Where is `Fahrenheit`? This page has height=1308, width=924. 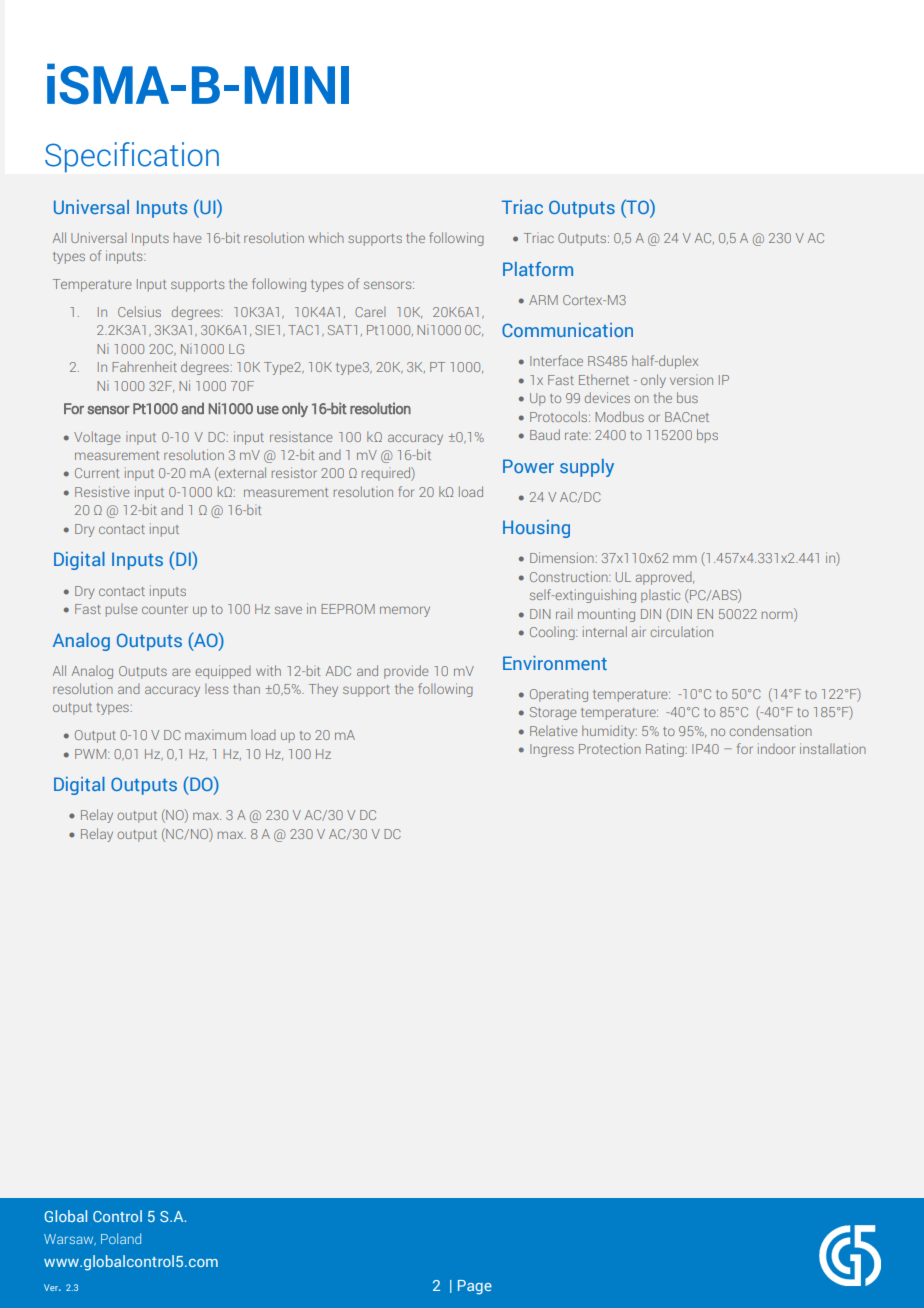 Fahrenheit is located at coordinates (144, 366).
